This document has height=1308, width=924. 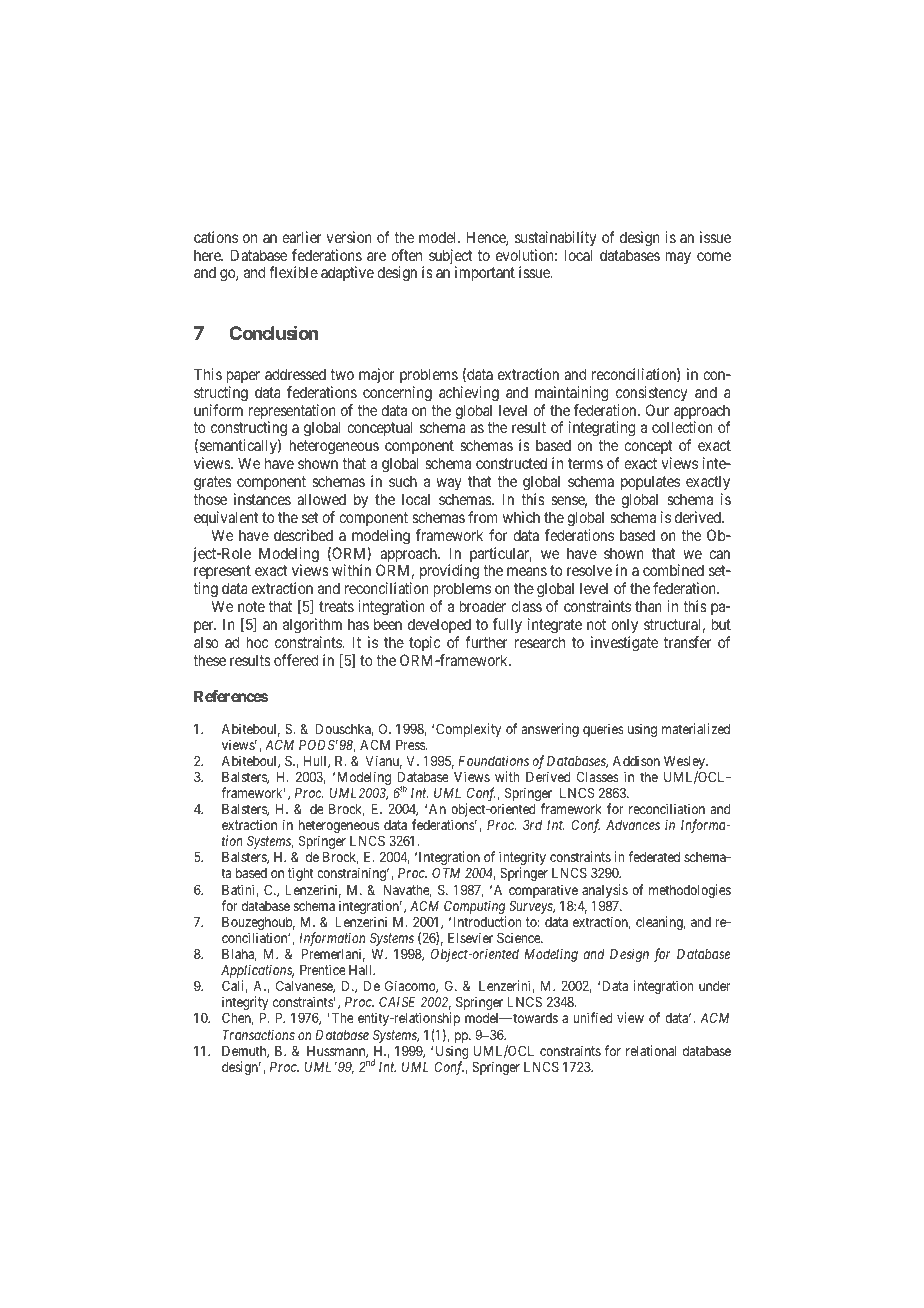 I want to click on developed, so click(x=439, y=625).
